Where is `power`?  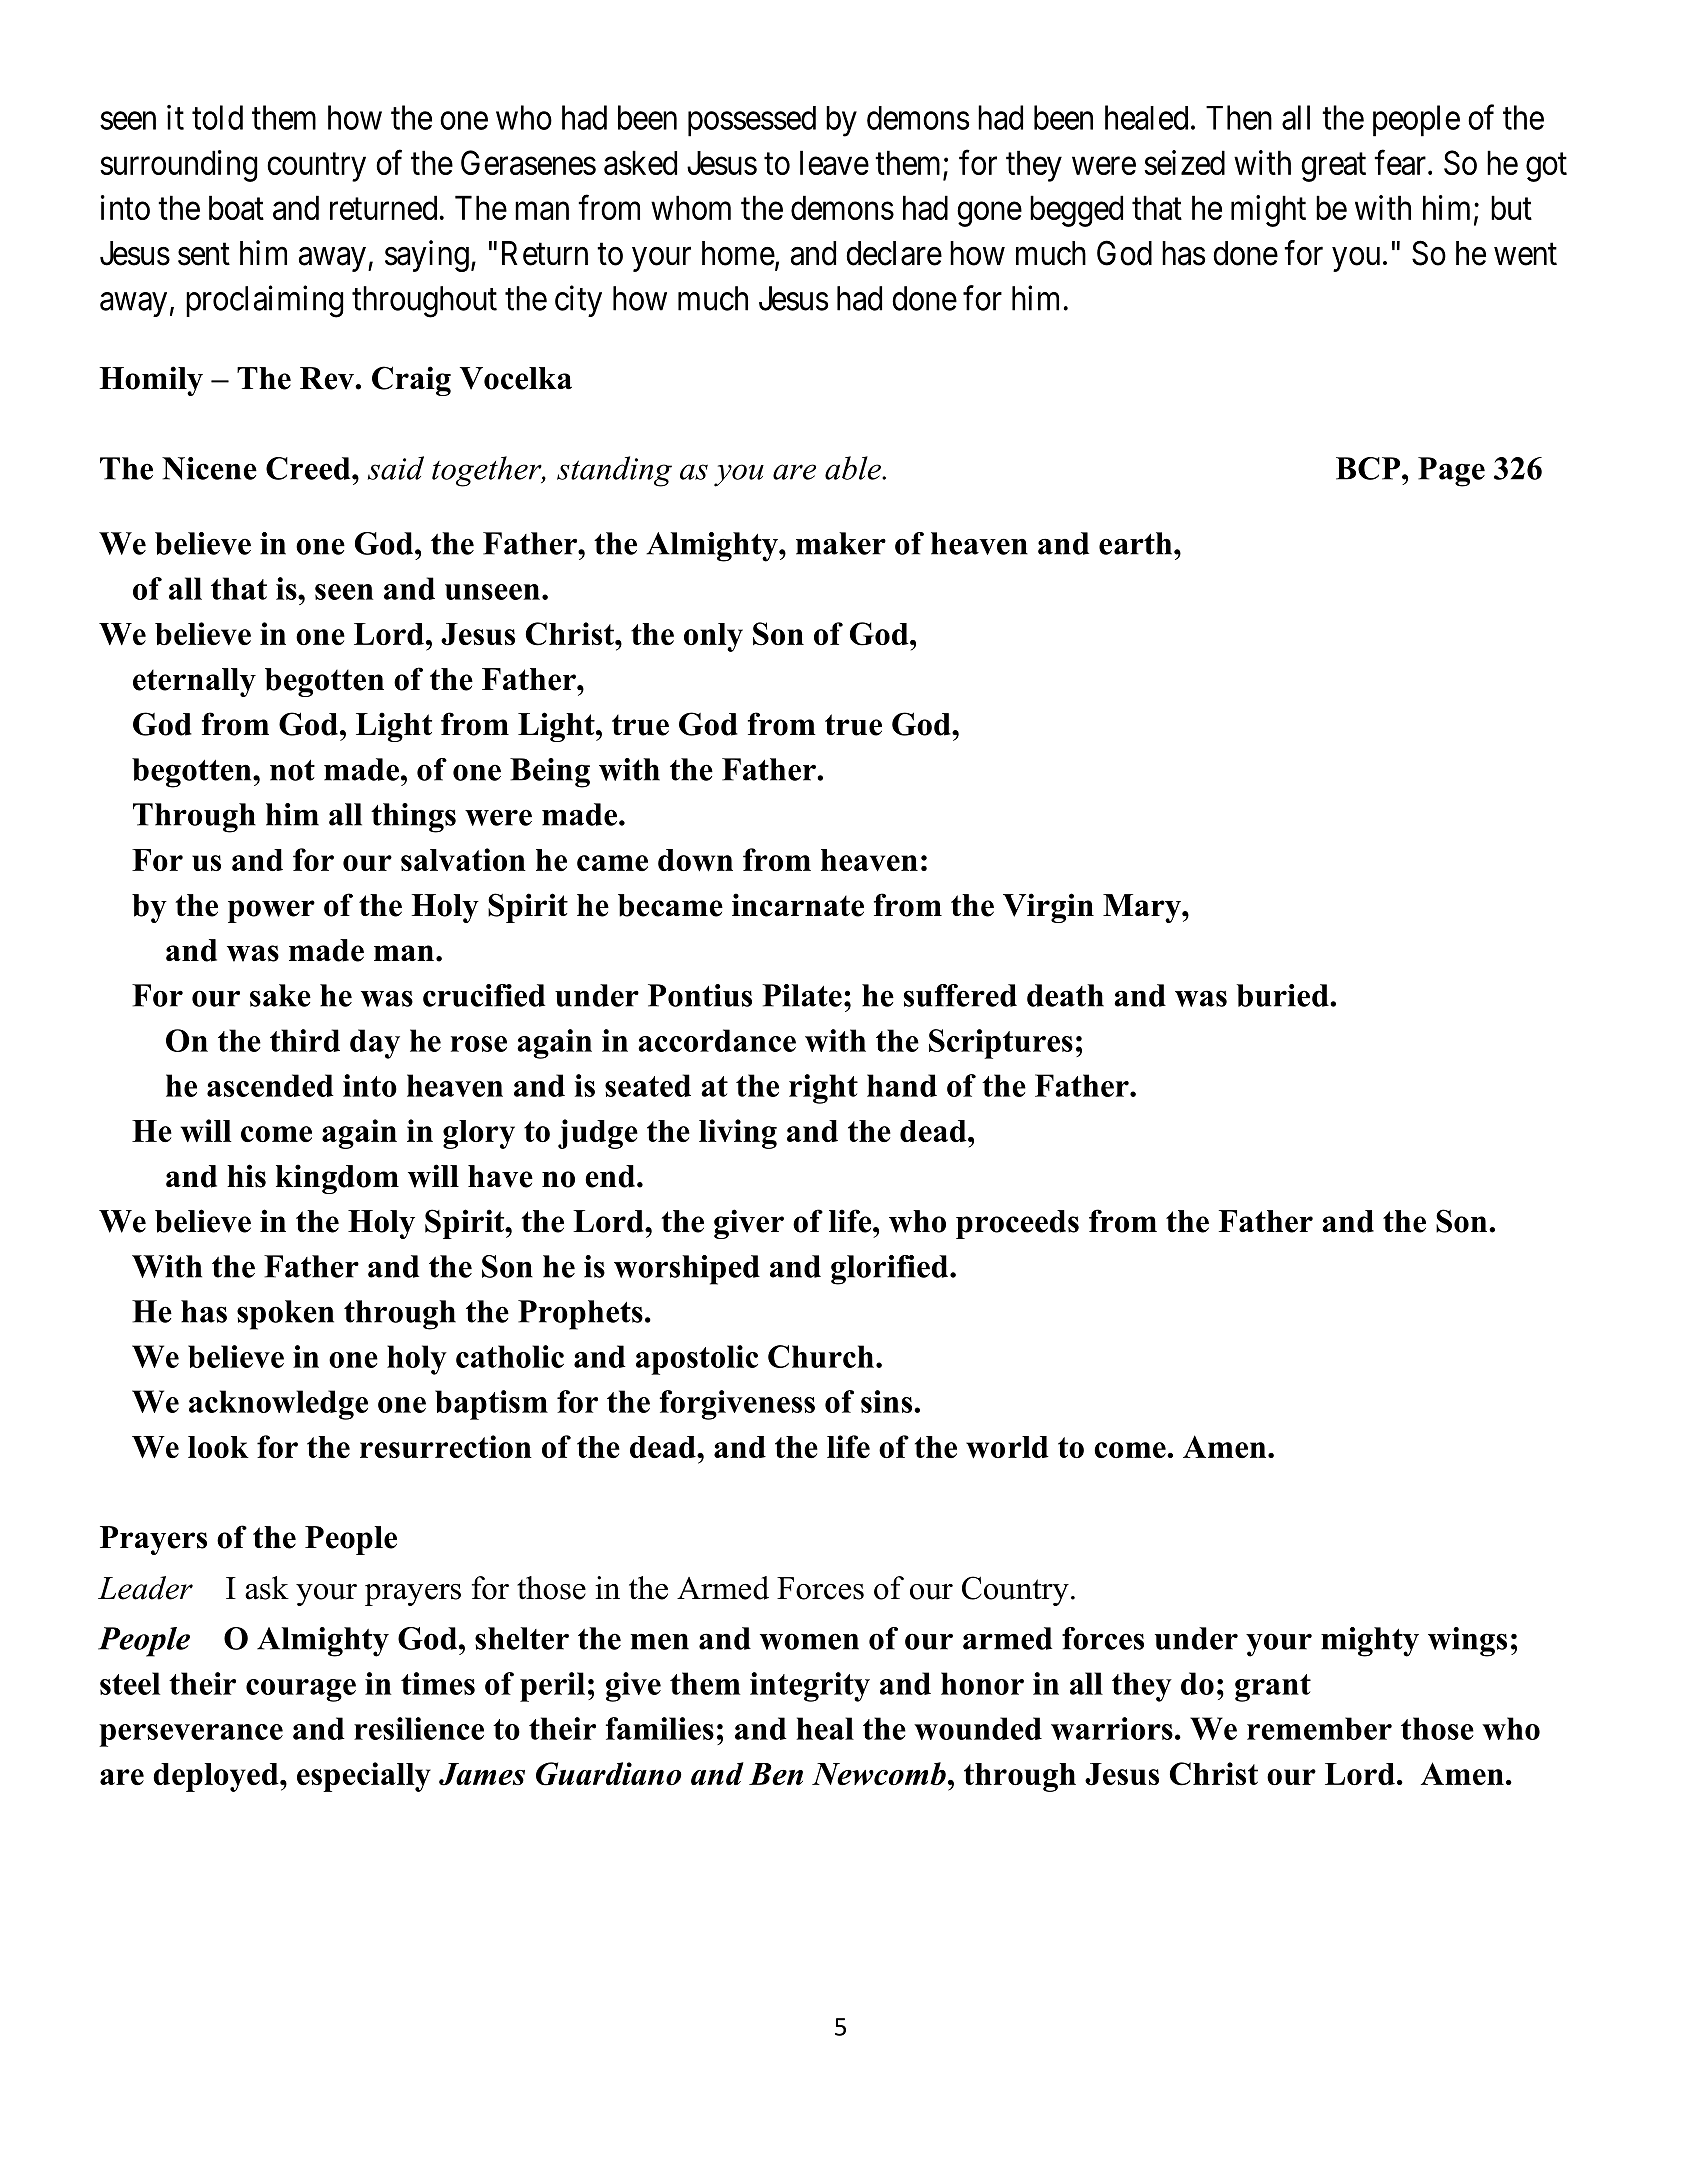 power is located at coordinates (271, 911).
